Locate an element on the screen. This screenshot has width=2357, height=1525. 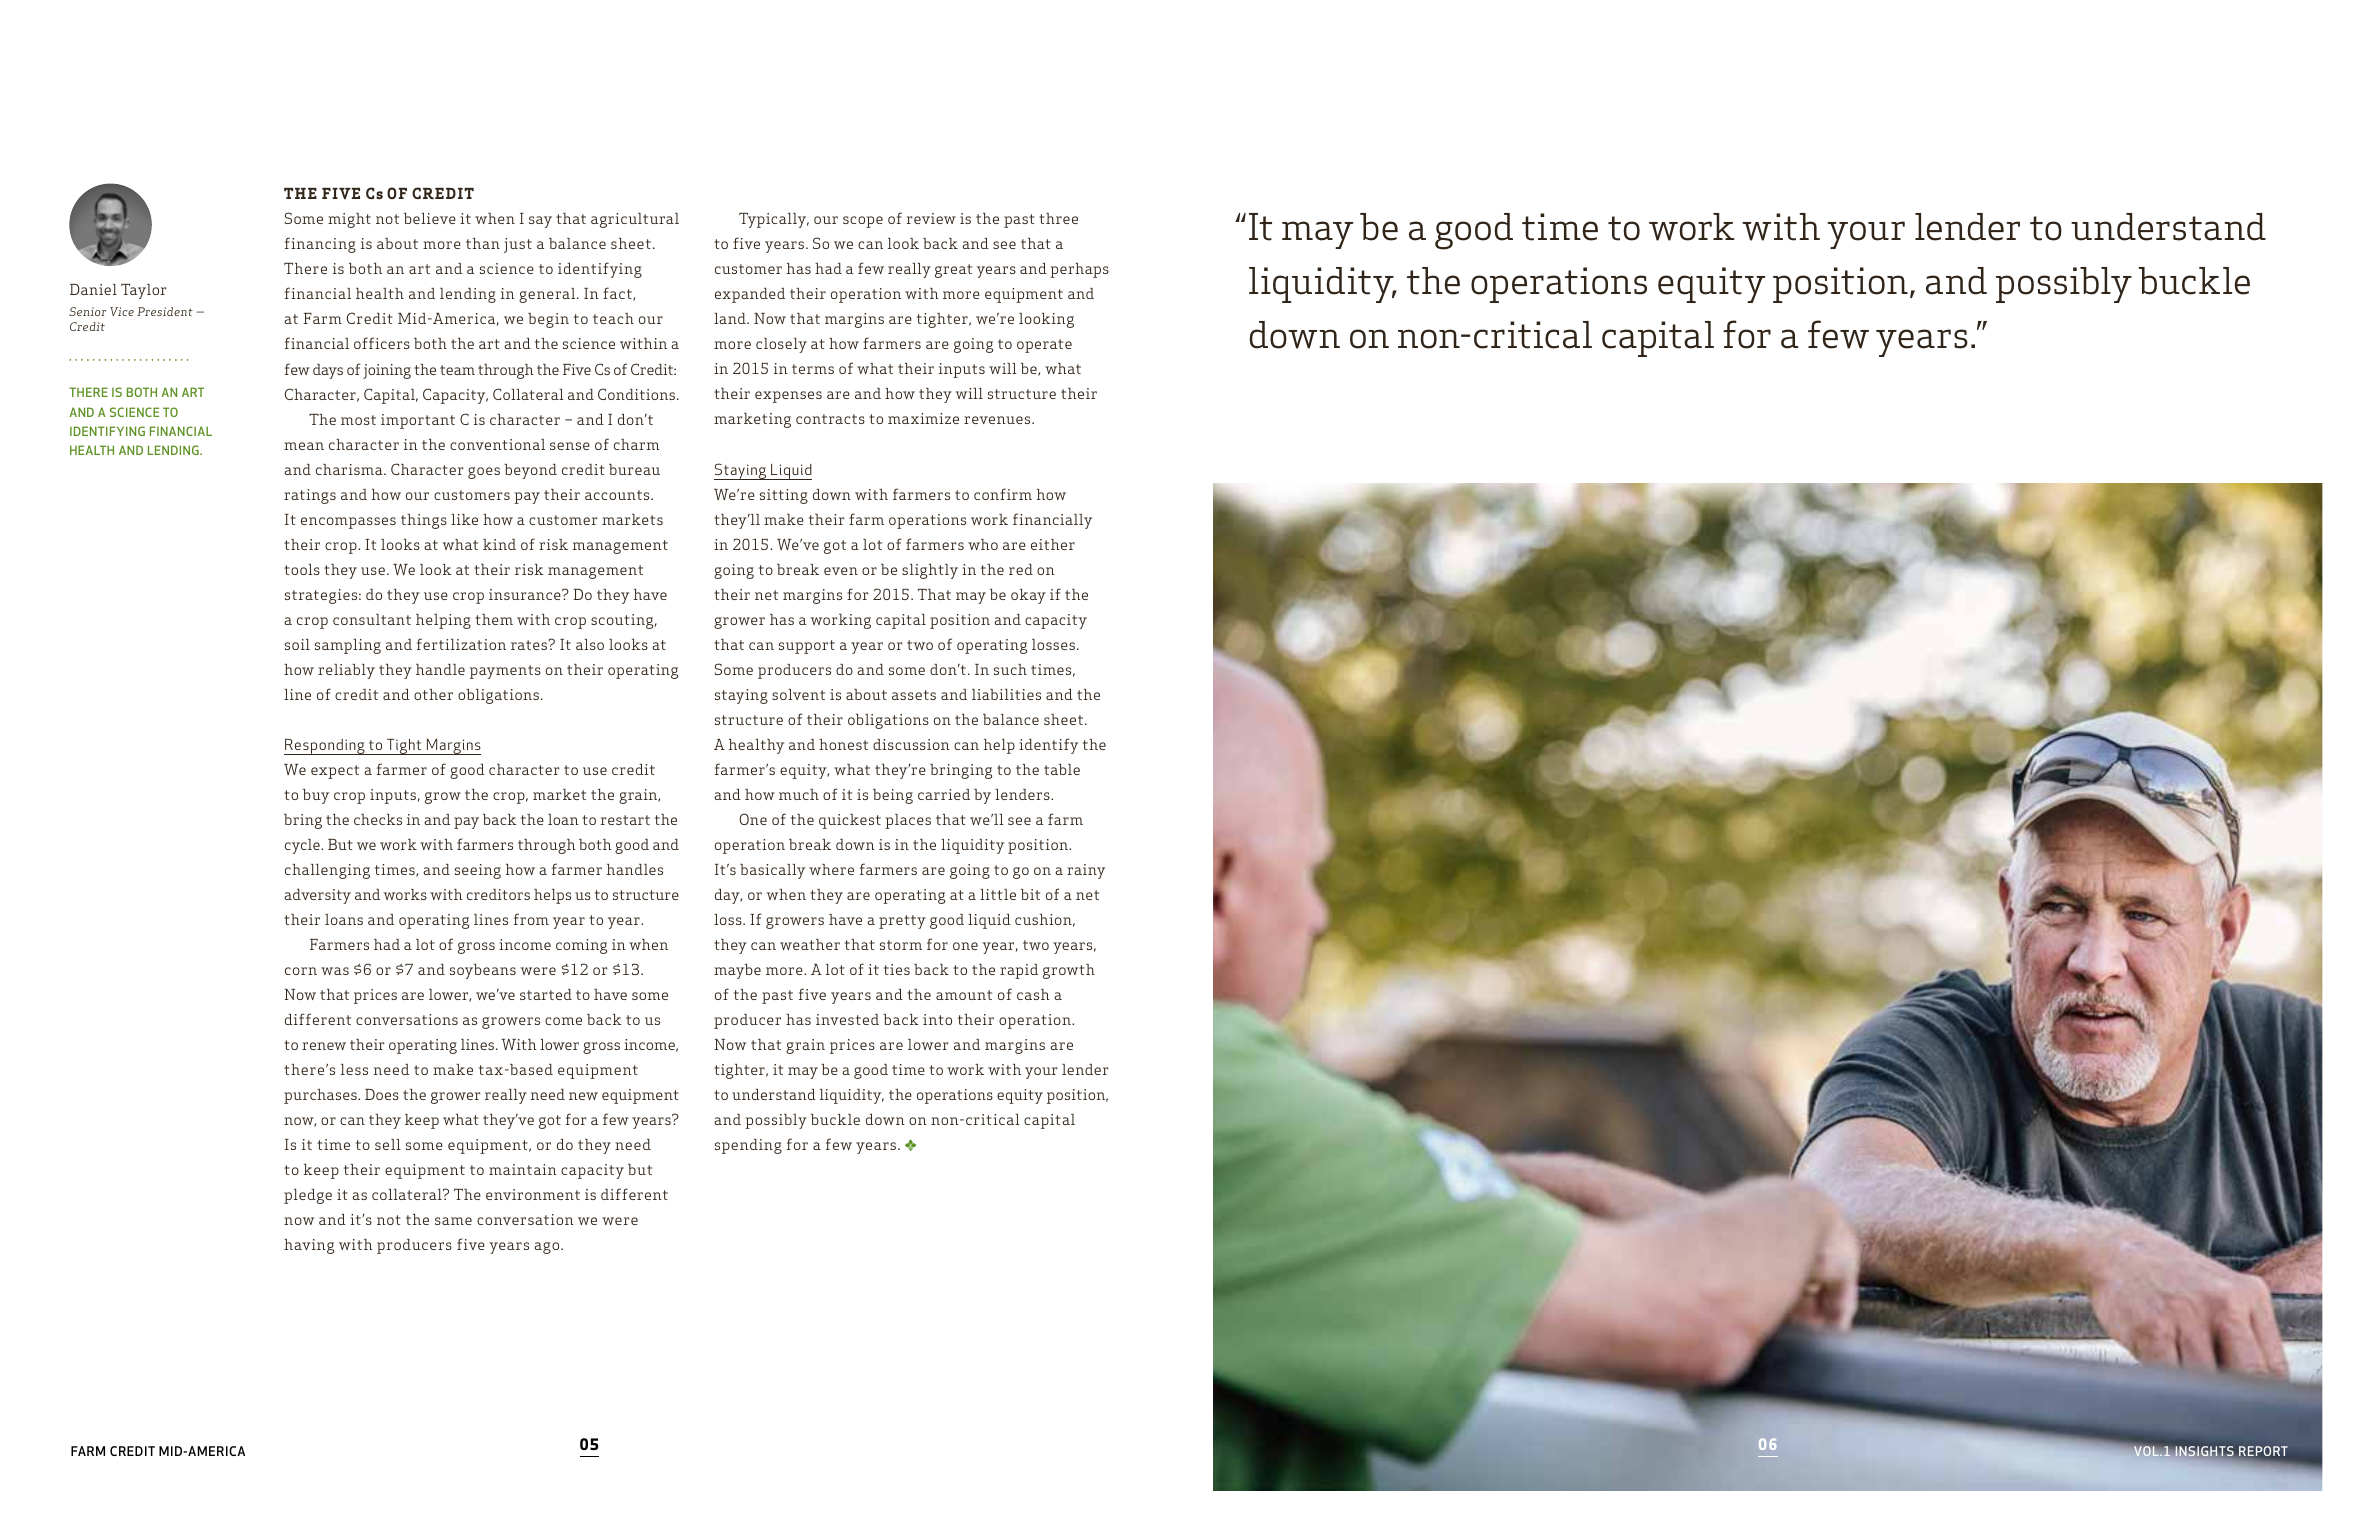
table is located at coordinates (1062, 769).
